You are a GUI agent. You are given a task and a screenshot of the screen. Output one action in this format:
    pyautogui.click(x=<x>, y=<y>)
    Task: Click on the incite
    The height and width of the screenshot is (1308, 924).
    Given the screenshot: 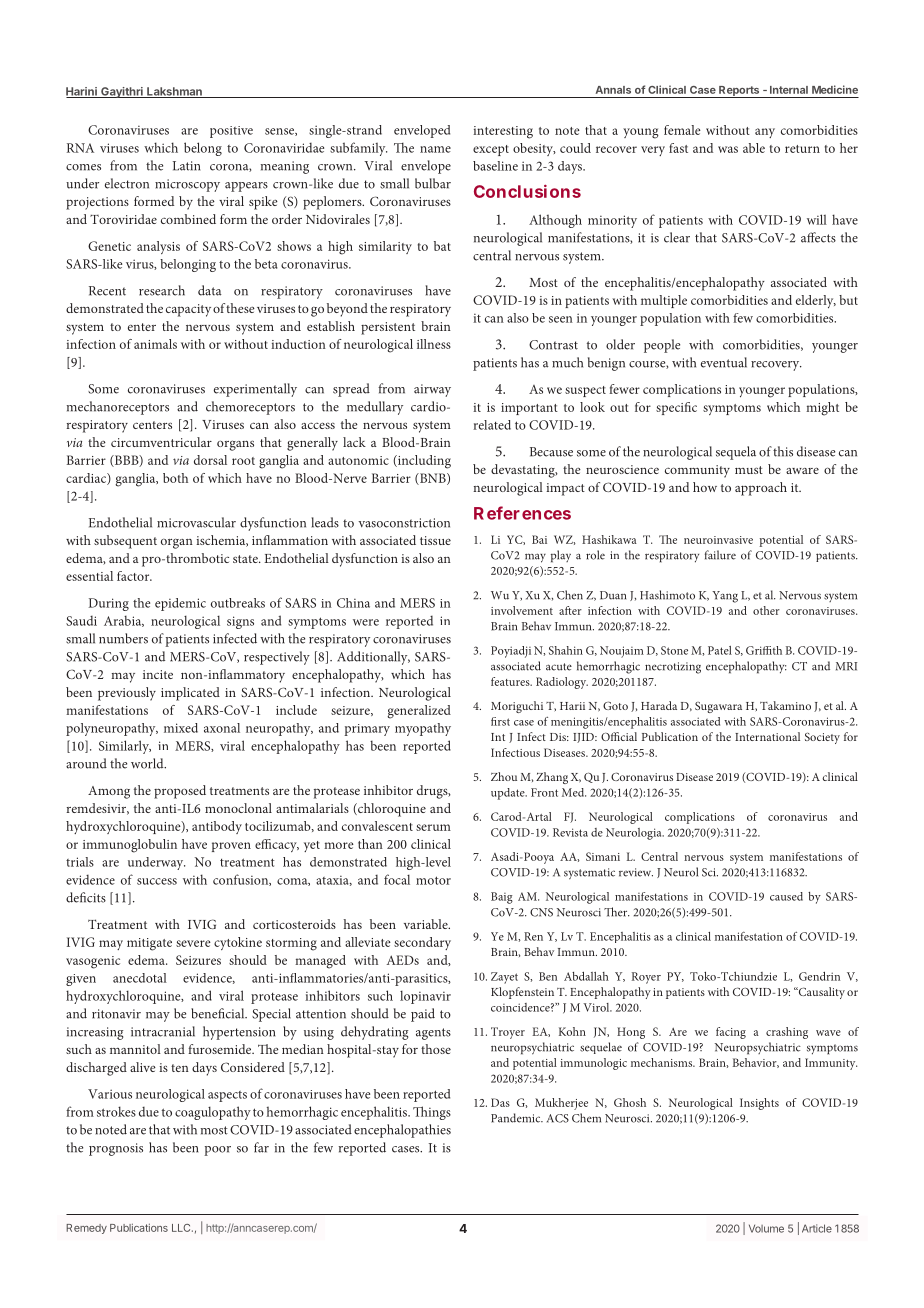 What is the action you would take?
    pyautogui.click(x=158, y=674)
